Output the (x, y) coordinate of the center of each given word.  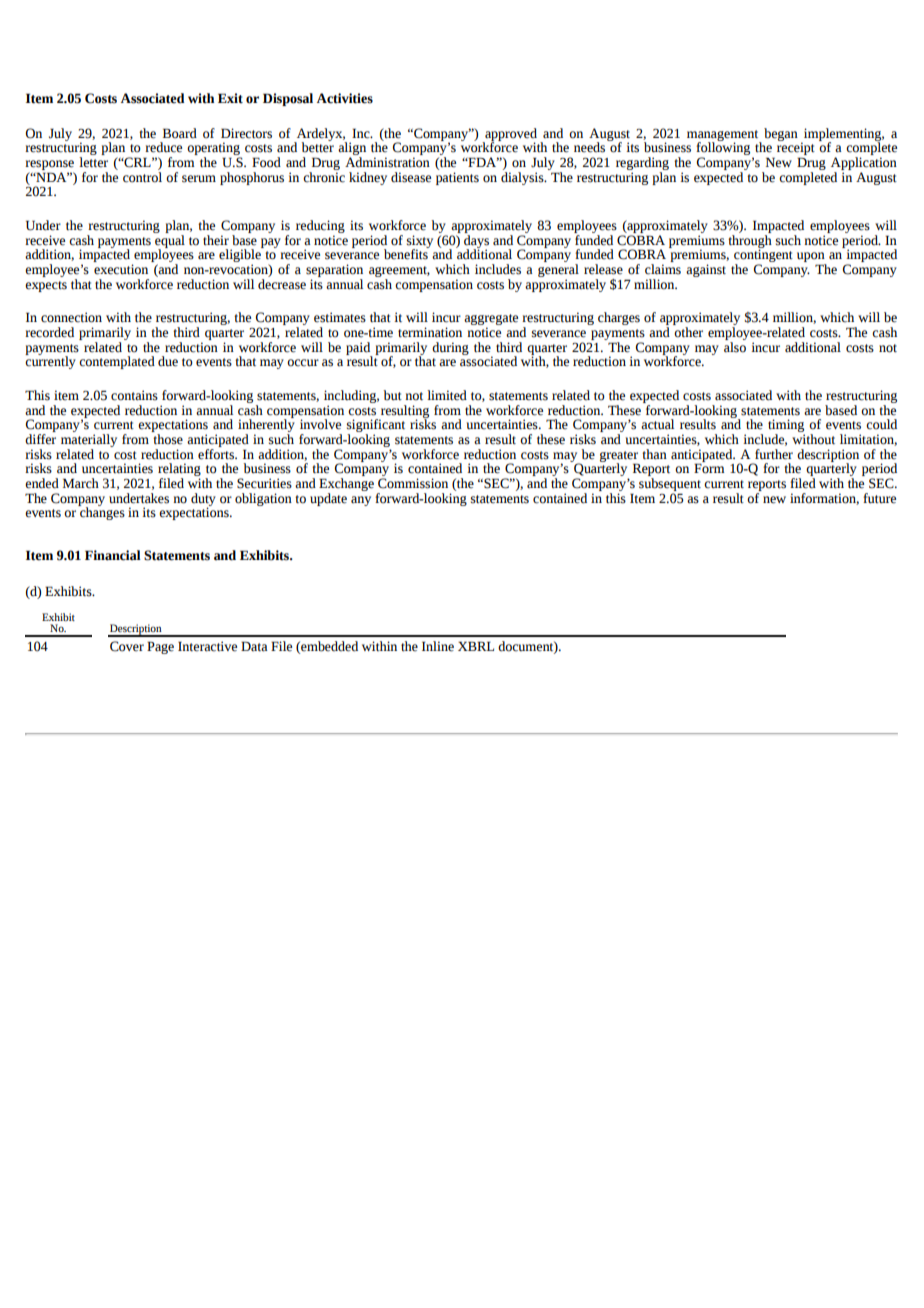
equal (169, 241)
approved (510, 135)
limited (447, 395)
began (781, 134)
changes (101, 512)
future (879, 498)
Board (180, 133)
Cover (127, 646)
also (735, 346)
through (750, 241)
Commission (413, 483)
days (476, 241)
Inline (438, 646)
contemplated (117, 362)
